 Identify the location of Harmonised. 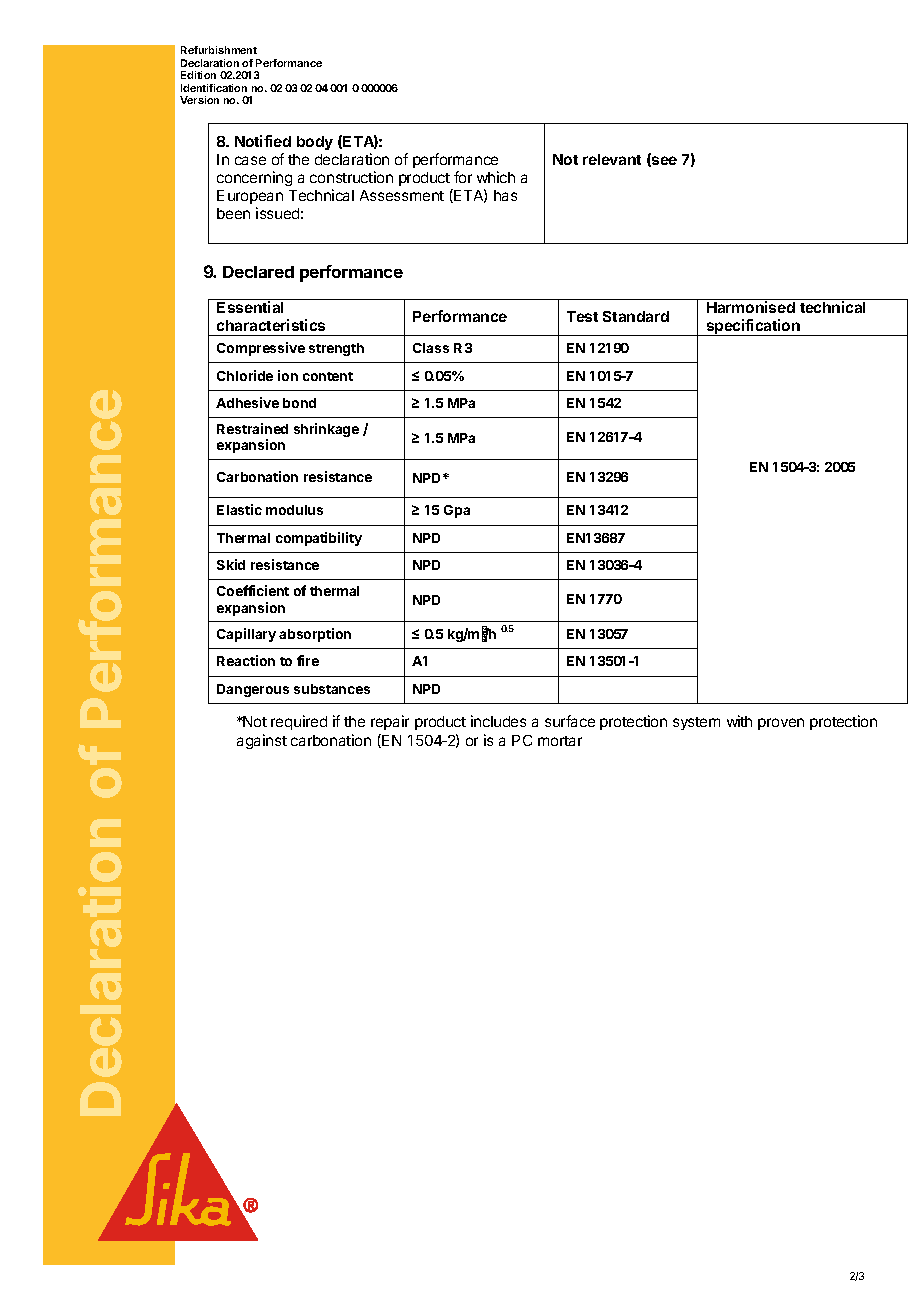
(751, 307).
